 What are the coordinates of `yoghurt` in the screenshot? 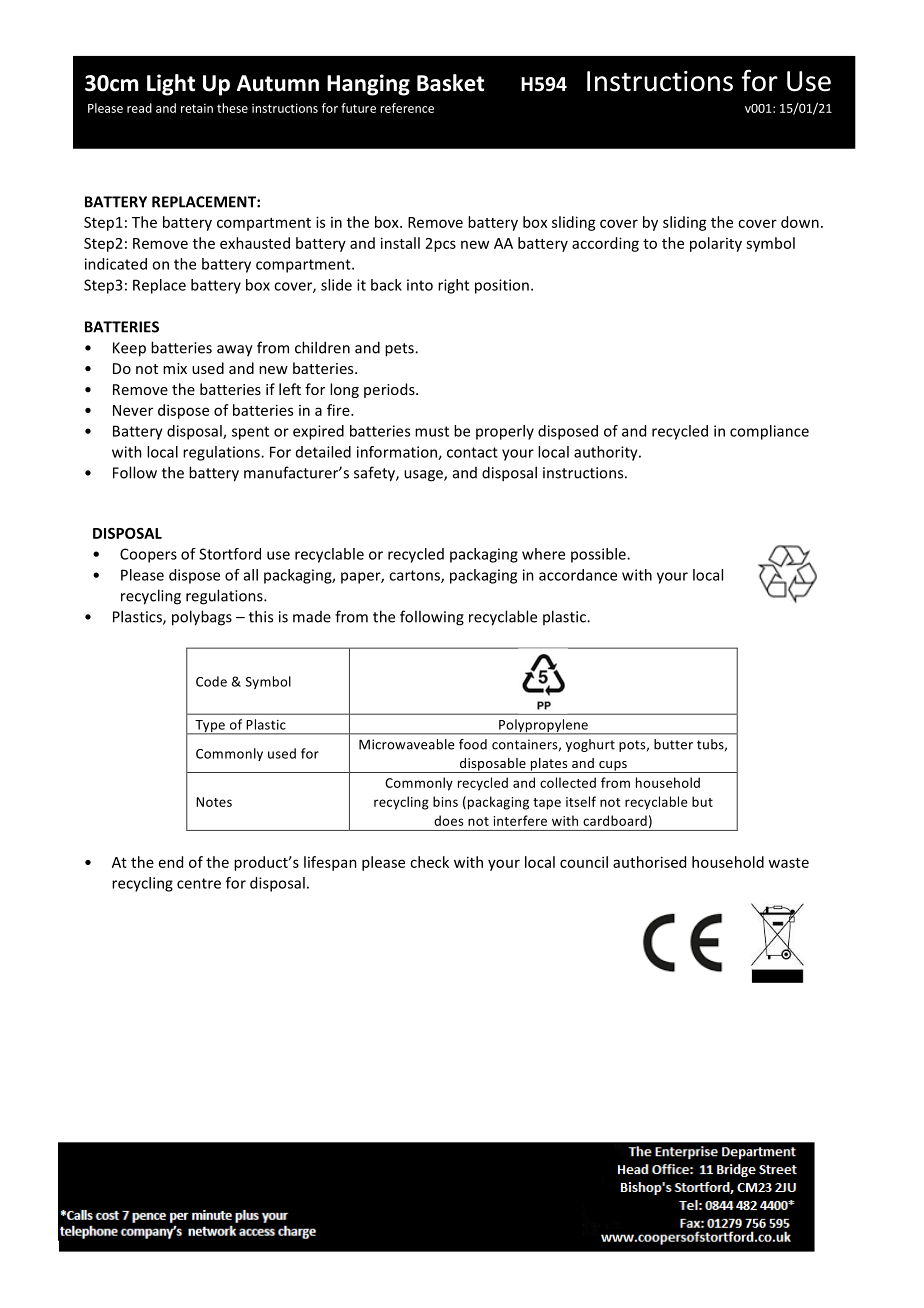 It's located at (590, 745).
